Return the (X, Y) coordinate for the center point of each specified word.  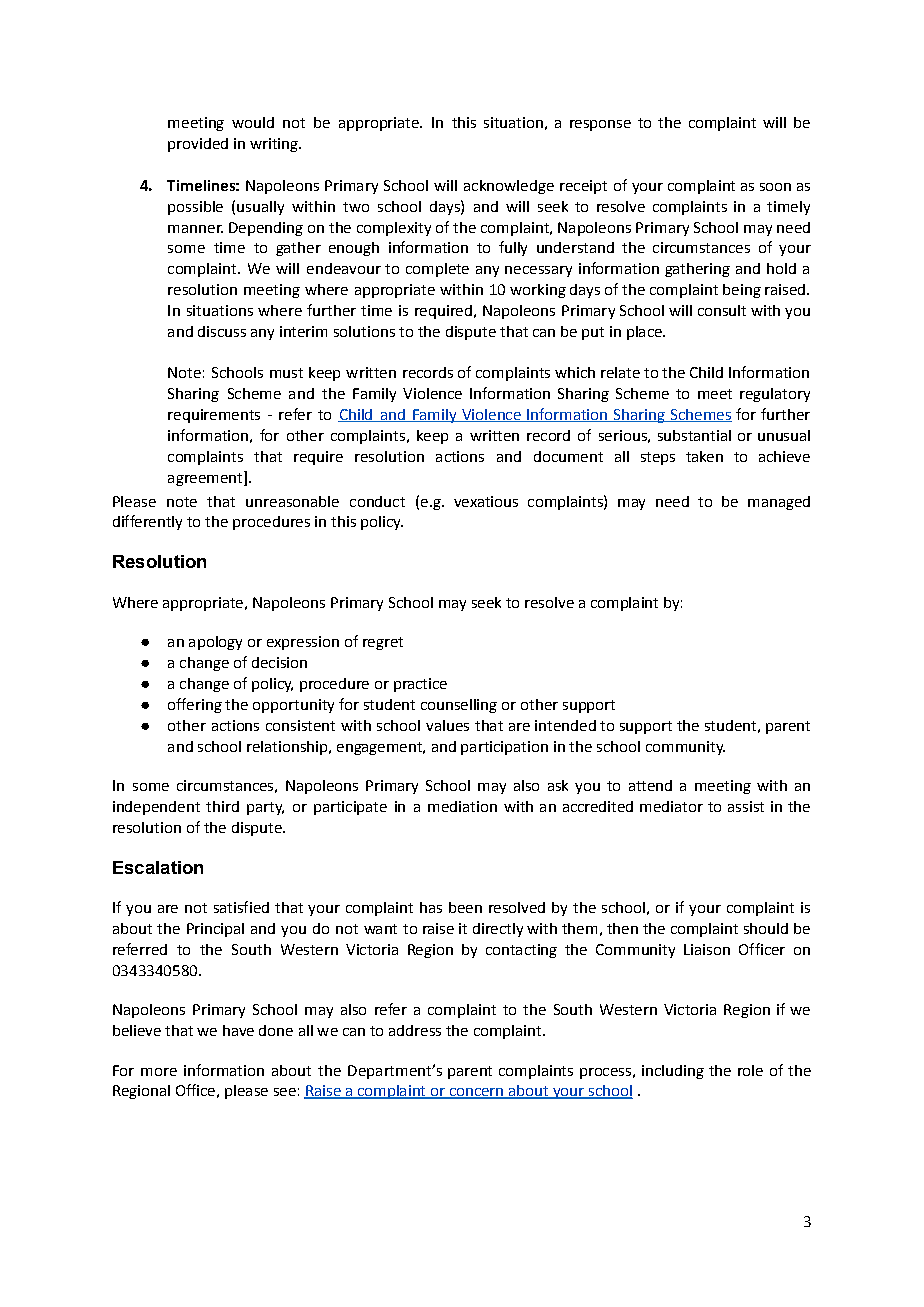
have (238, 1030)
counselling (459, 706)
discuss (222, 331)
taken (704, 456)
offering (195, 705)
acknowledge (509, 187)
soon (775, 187)
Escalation (158, 867)
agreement (206, 478)
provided (198, 145)
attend (650, 785)
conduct (377, 501)
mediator (671, 806)
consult (722, 310)
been (465, 907)
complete (437, 270)
